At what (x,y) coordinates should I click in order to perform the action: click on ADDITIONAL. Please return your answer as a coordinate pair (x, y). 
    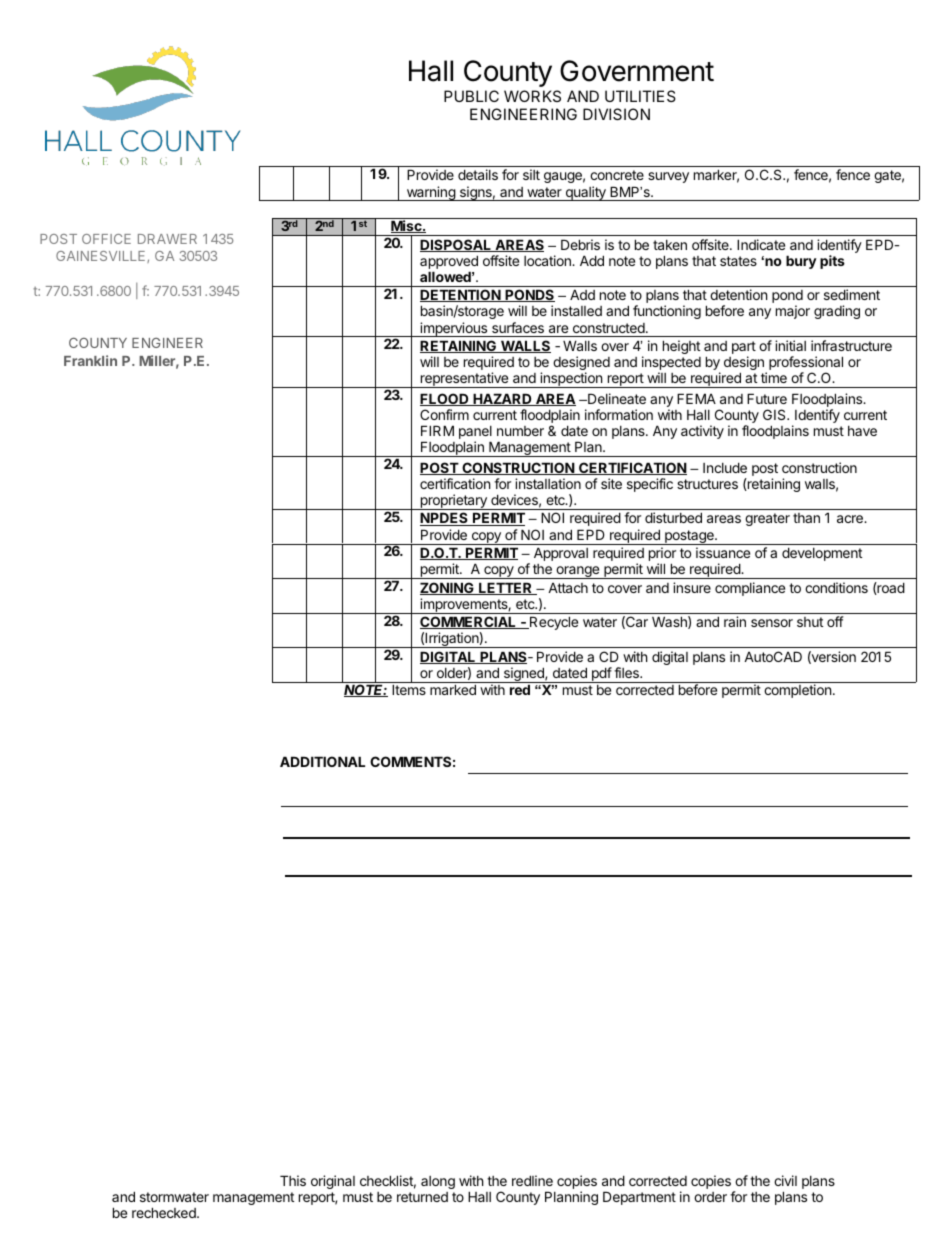
    Looking at the image, I should click on (322, 761).
